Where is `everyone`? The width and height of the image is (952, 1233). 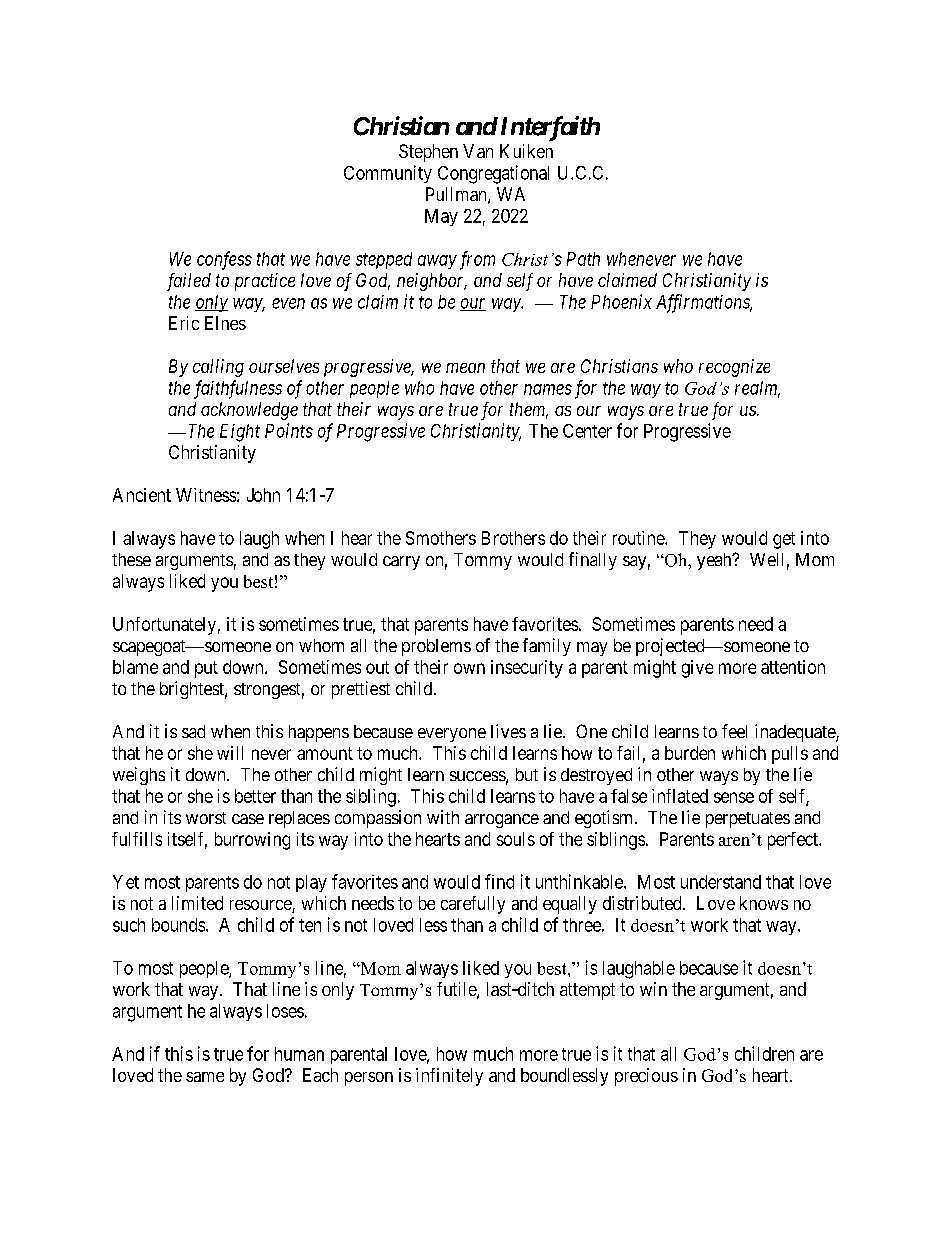 everyone is located at coordinates (452, 735).
